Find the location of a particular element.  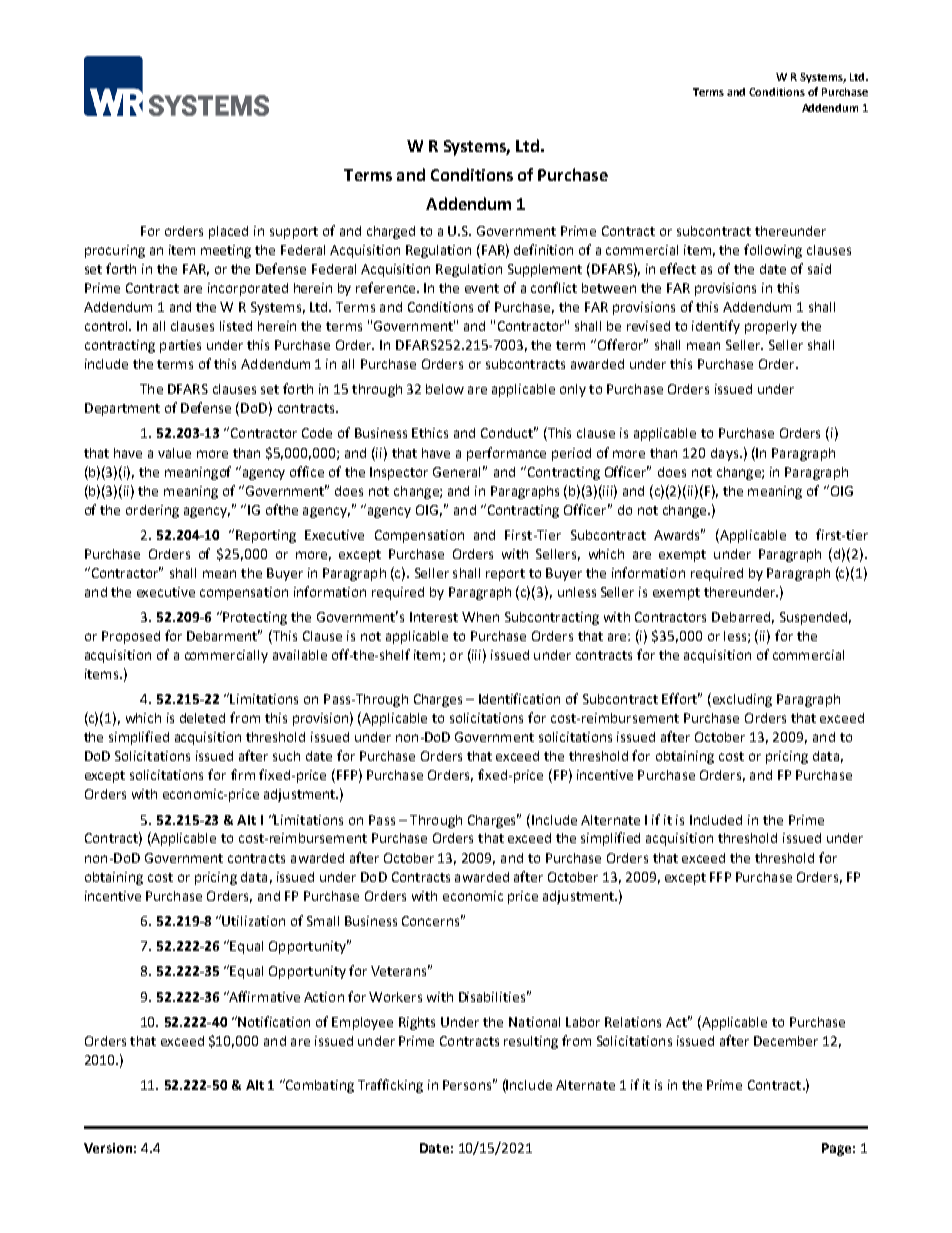

Utilization is located at coordinates (253, 921).
